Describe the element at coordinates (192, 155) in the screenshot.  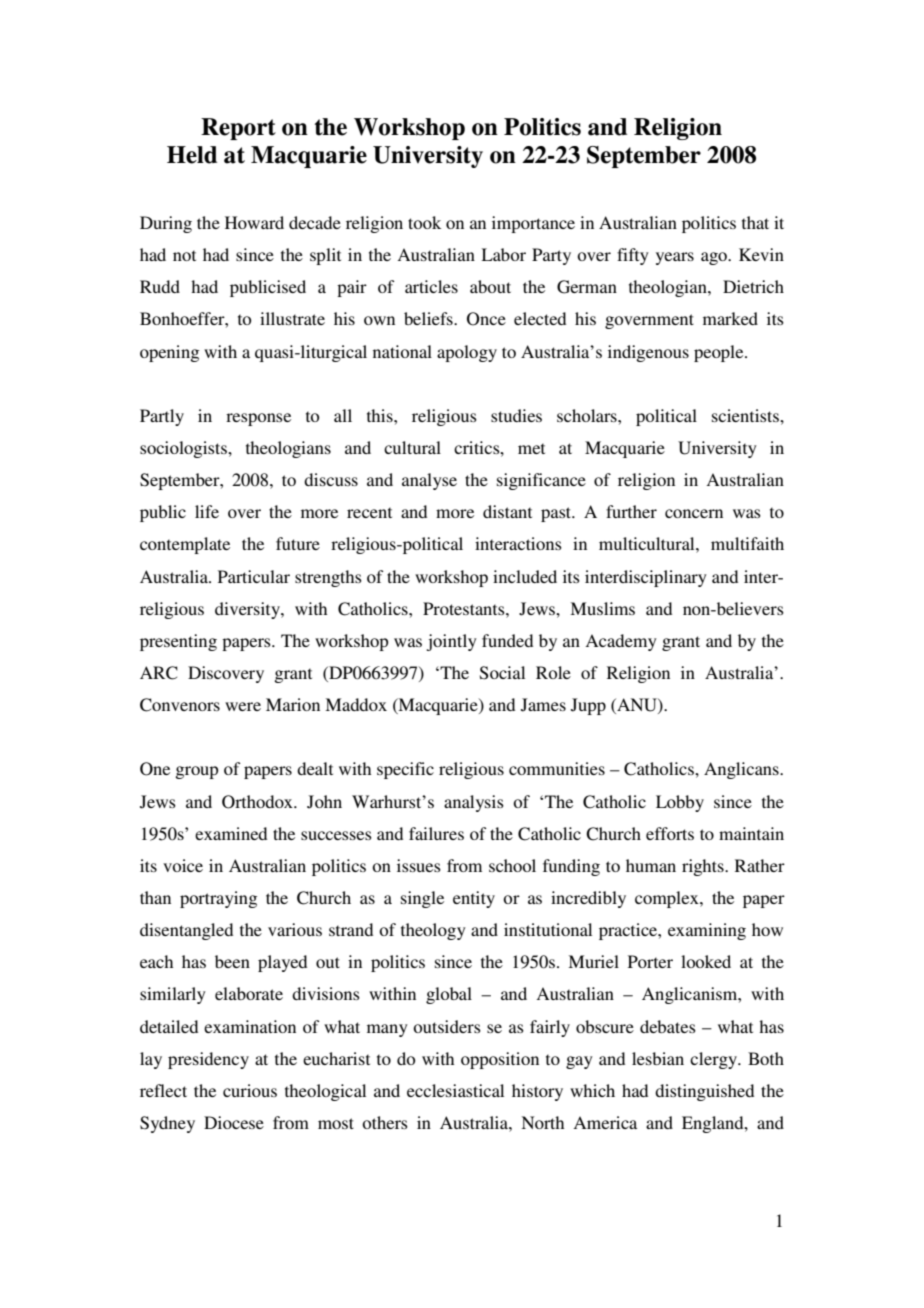
I see `Held` at that location.
